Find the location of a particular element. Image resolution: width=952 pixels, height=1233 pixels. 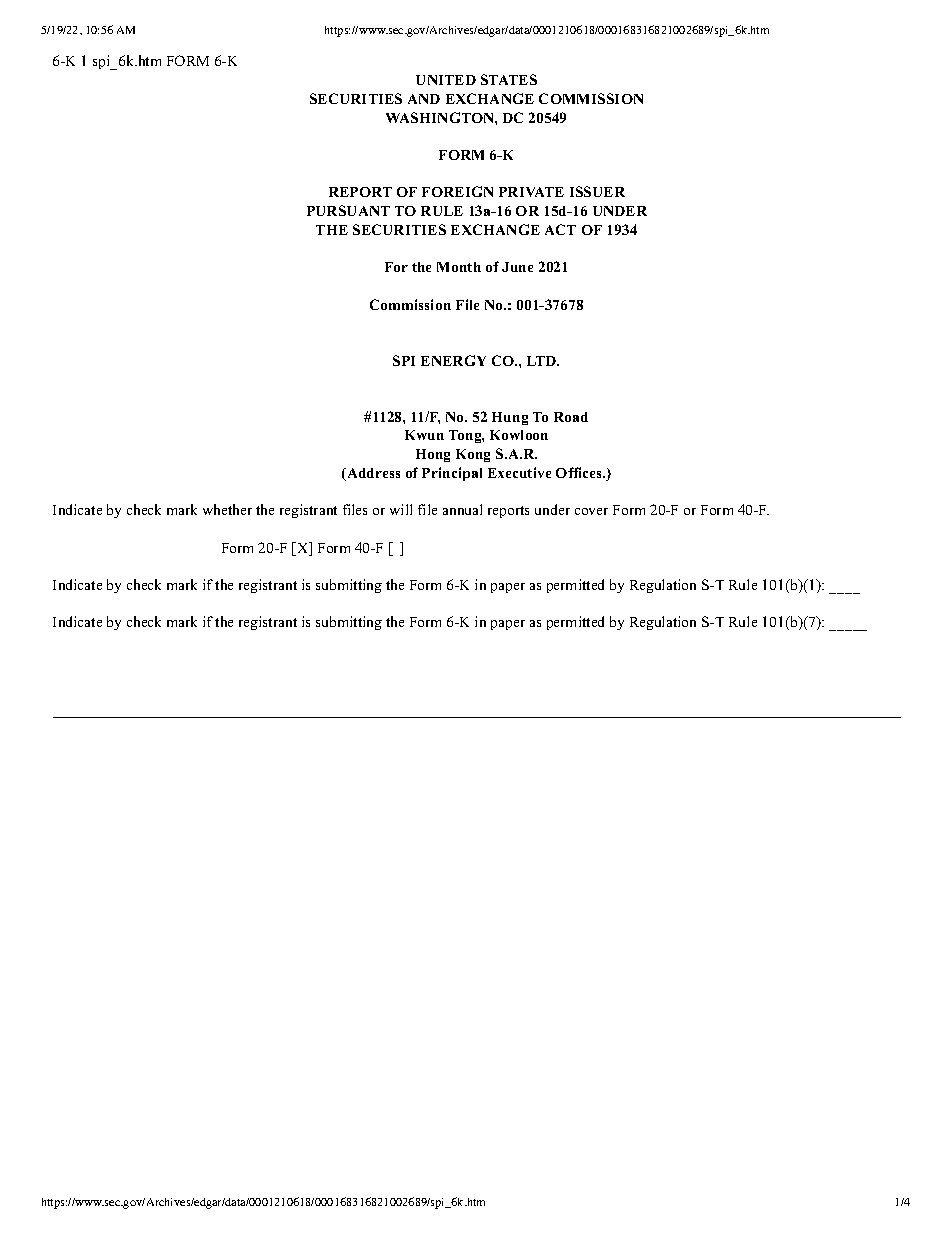

AND is located at coordinates (424, 99).
